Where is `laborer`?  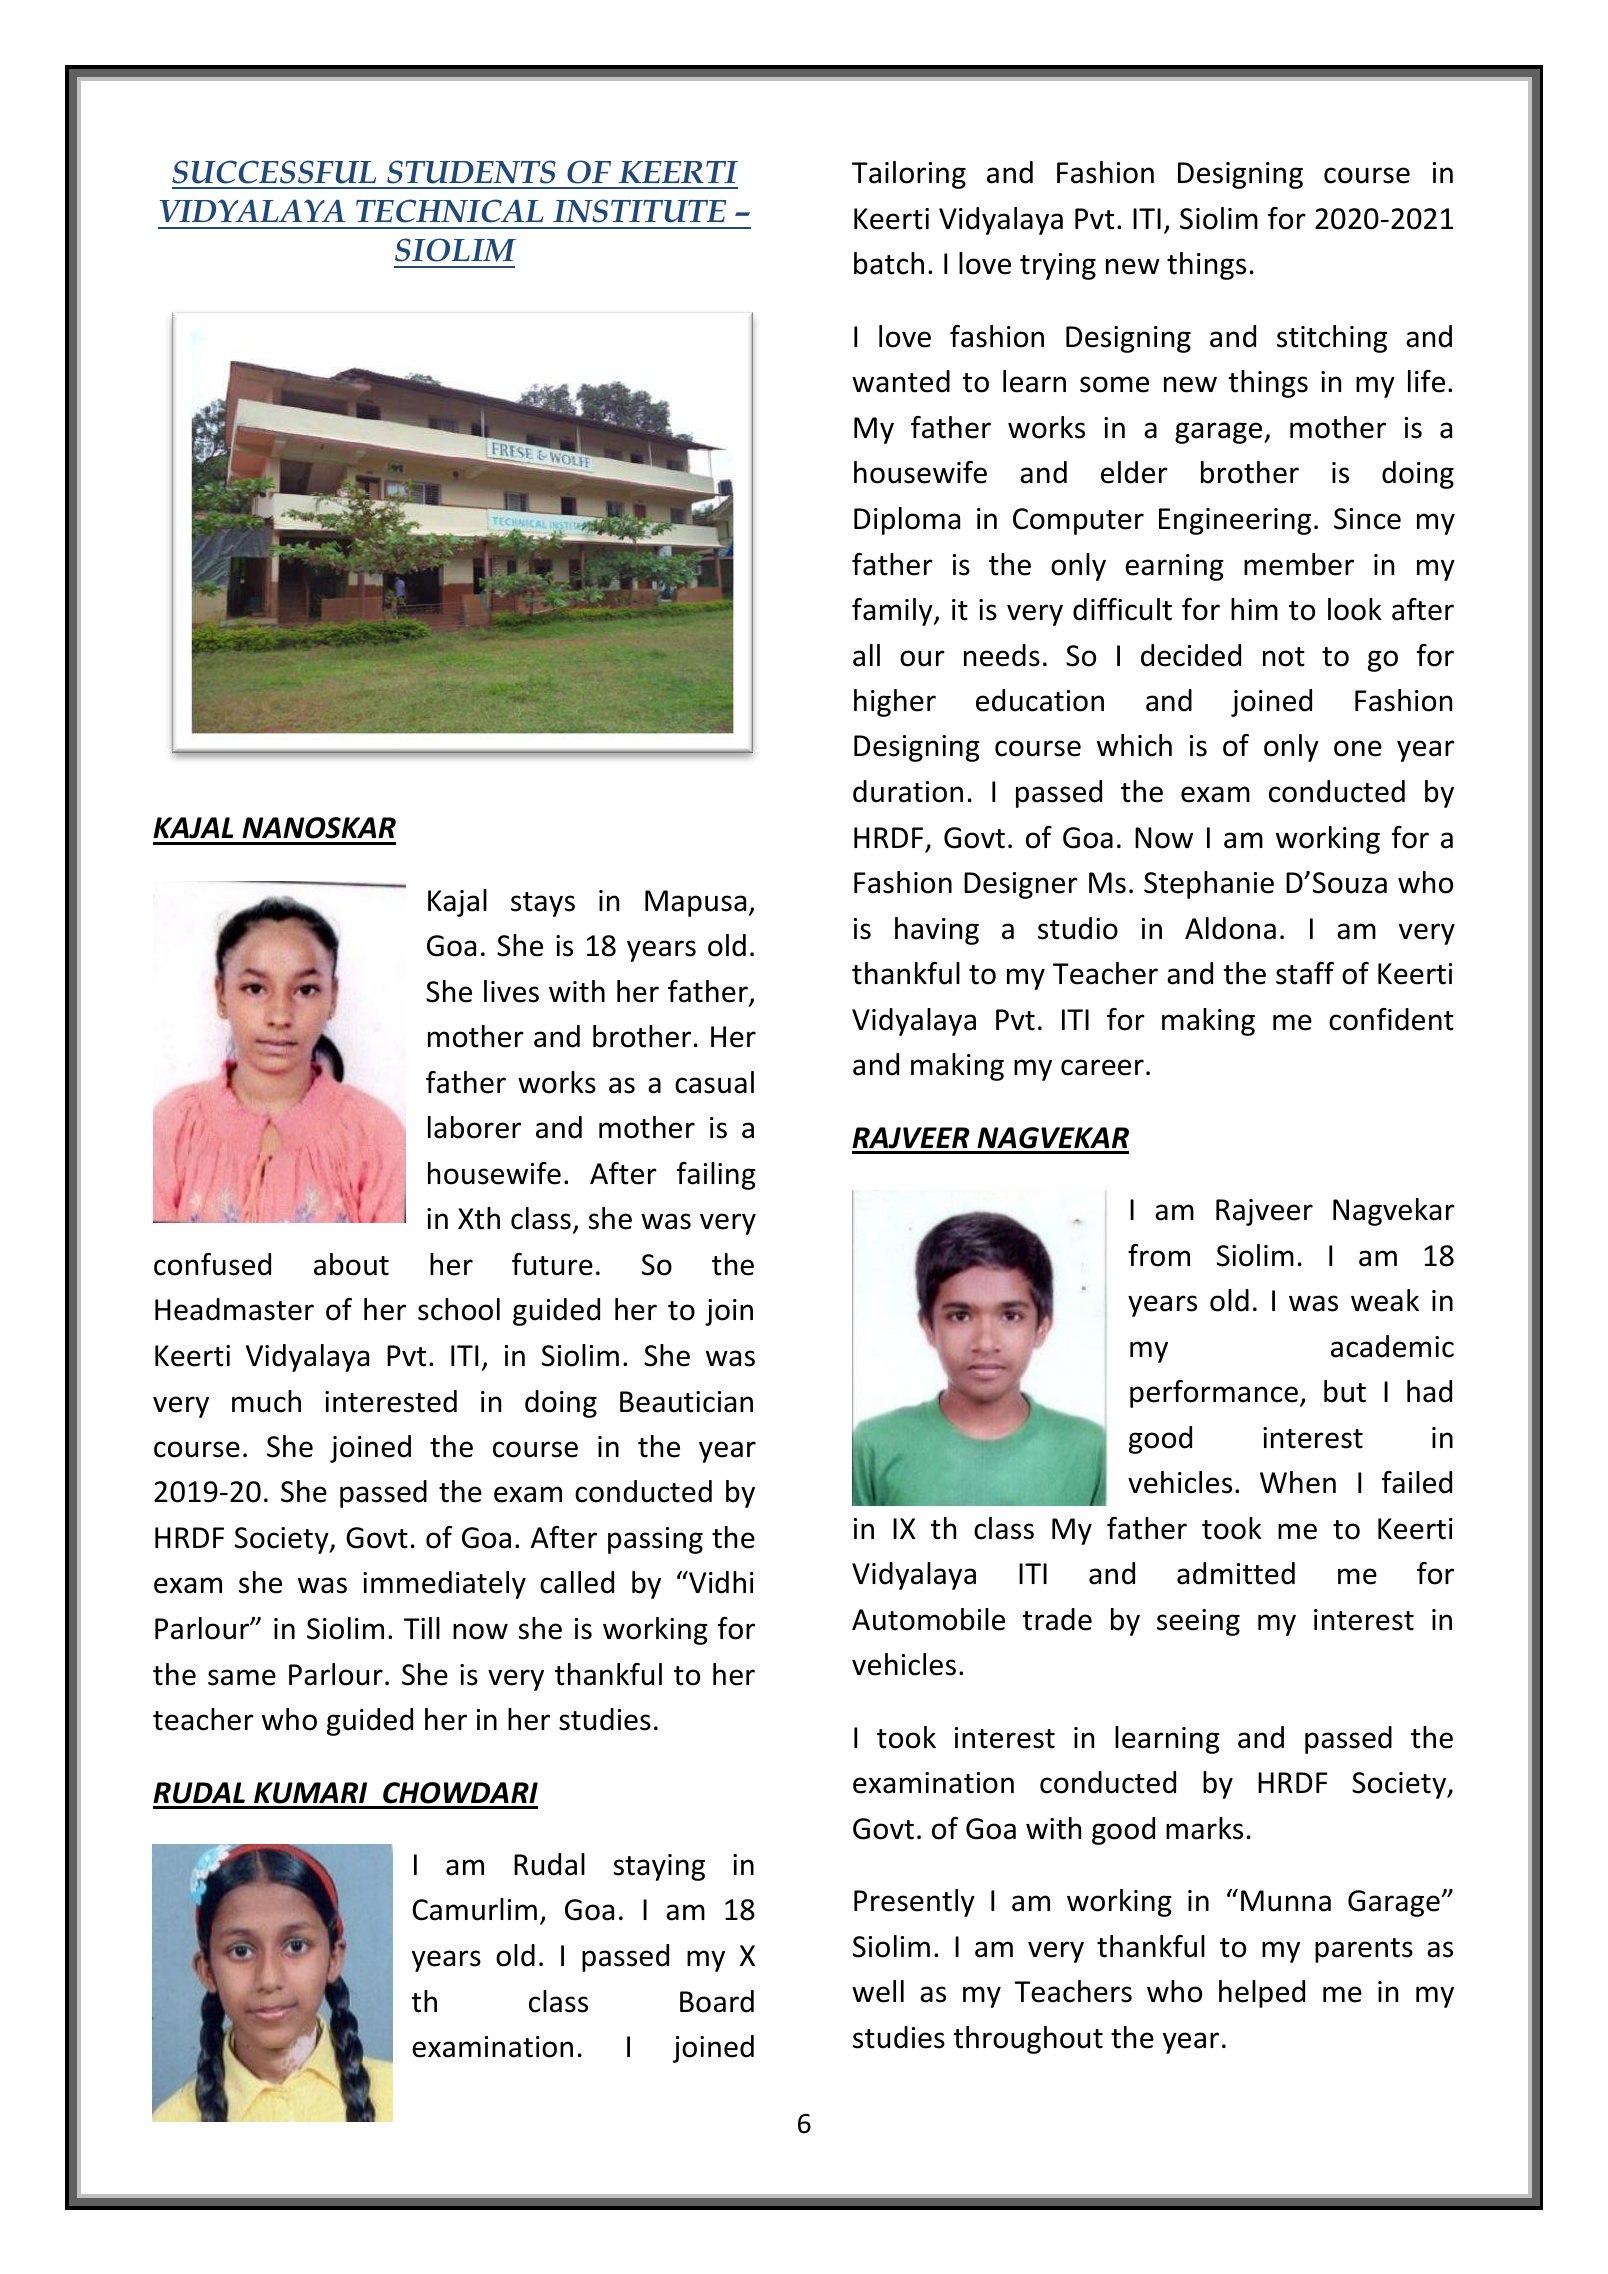
laborer is located at coordinates (474, 1127).
